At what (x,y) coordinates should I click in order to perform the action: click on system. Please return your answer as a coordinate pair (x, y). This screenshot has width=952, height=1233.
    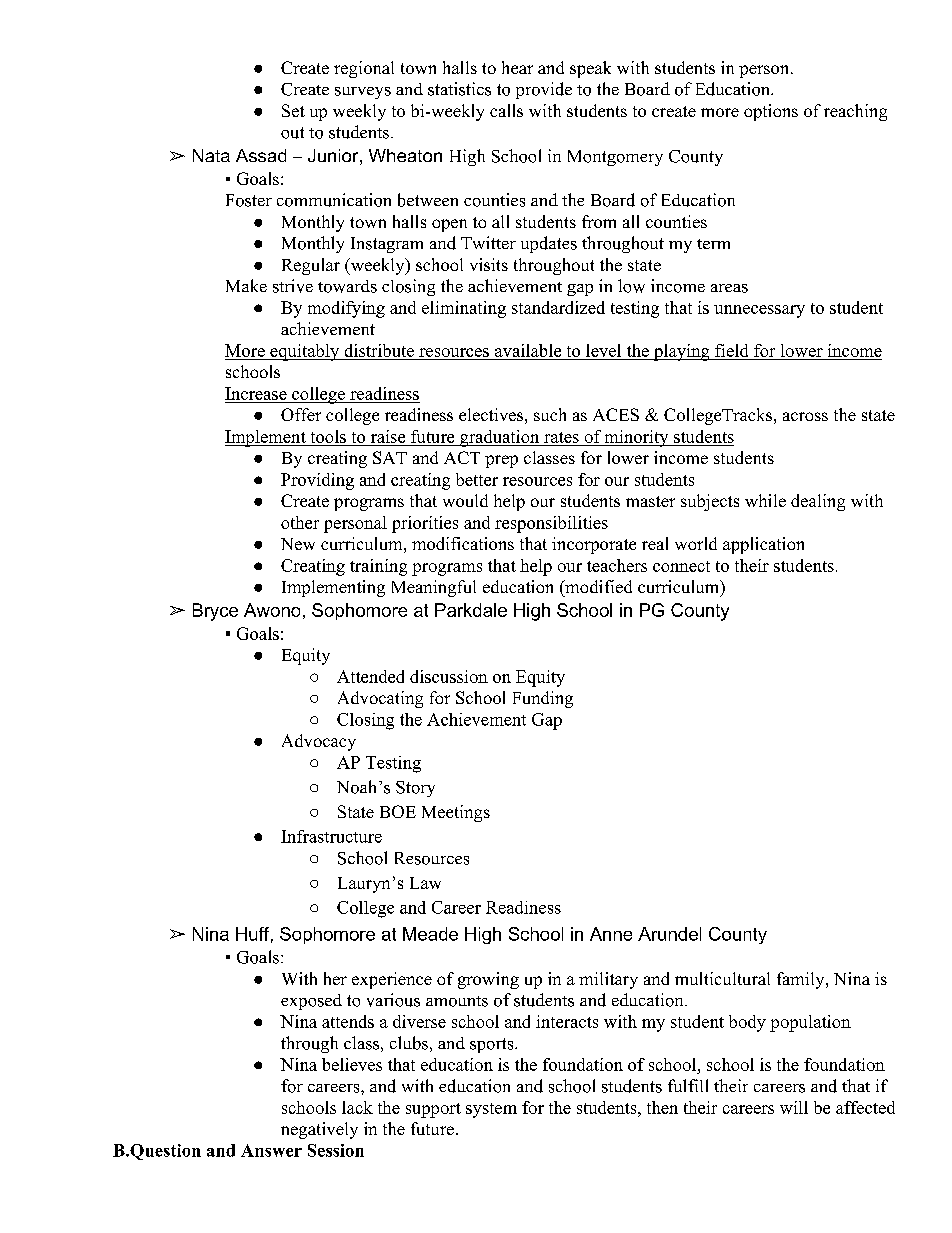
    Looking at the image, I should click on (491, 1110).
